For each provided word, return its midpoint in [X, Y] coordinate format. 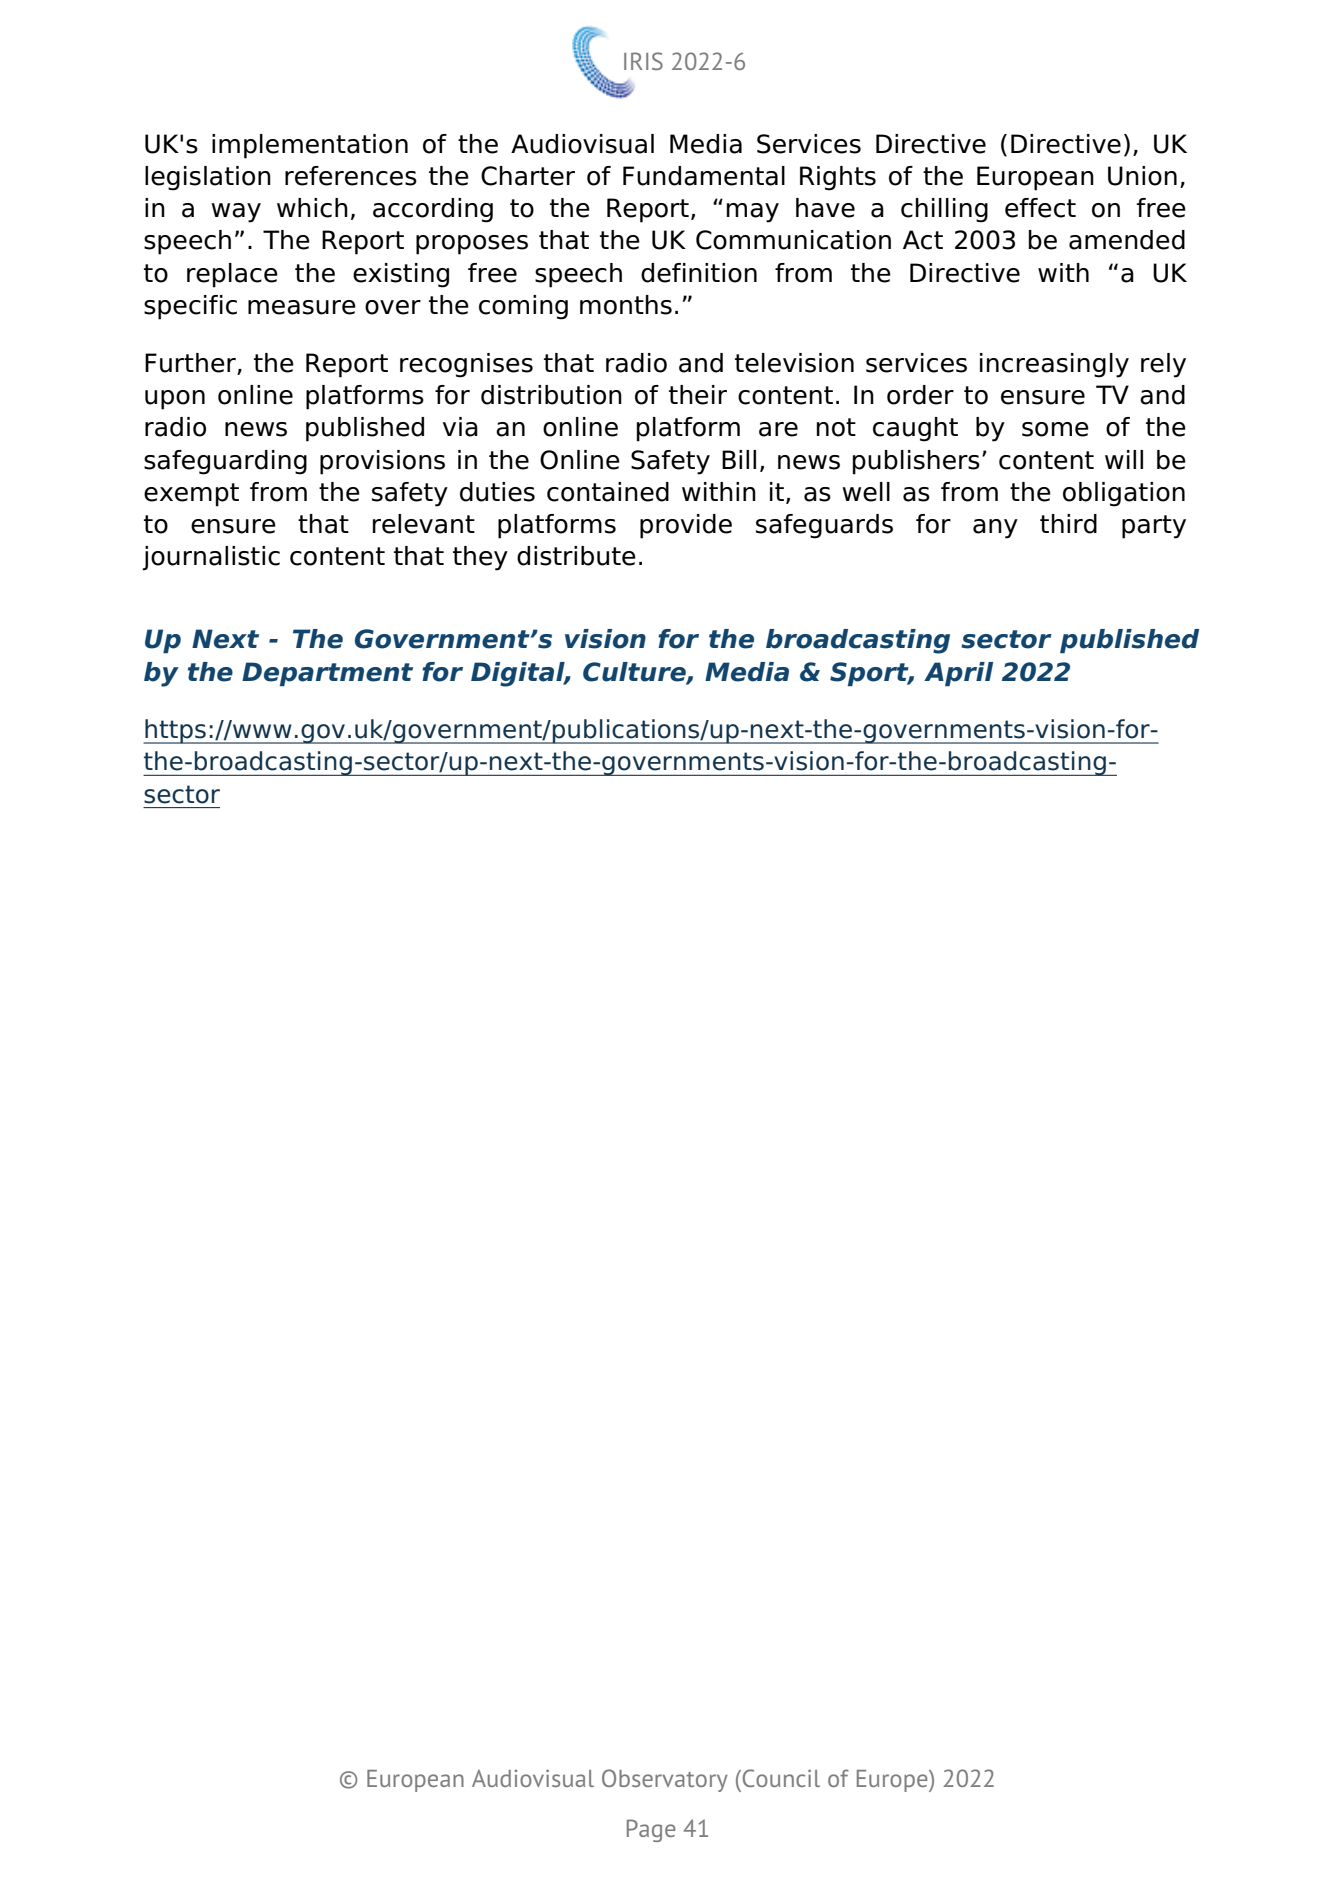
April [958, 674]
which [312, 208]
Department [327, 674]
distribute [576, 556]
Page [651, 1830]
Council [780, 1778]
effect [1040, 208]
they [480, 558]
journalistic [211, 558]
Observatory [665, 1780]
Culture [635, 672]
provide [686, 526]
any [995, 529]
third [1068, 524]
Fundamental [704, 176]
